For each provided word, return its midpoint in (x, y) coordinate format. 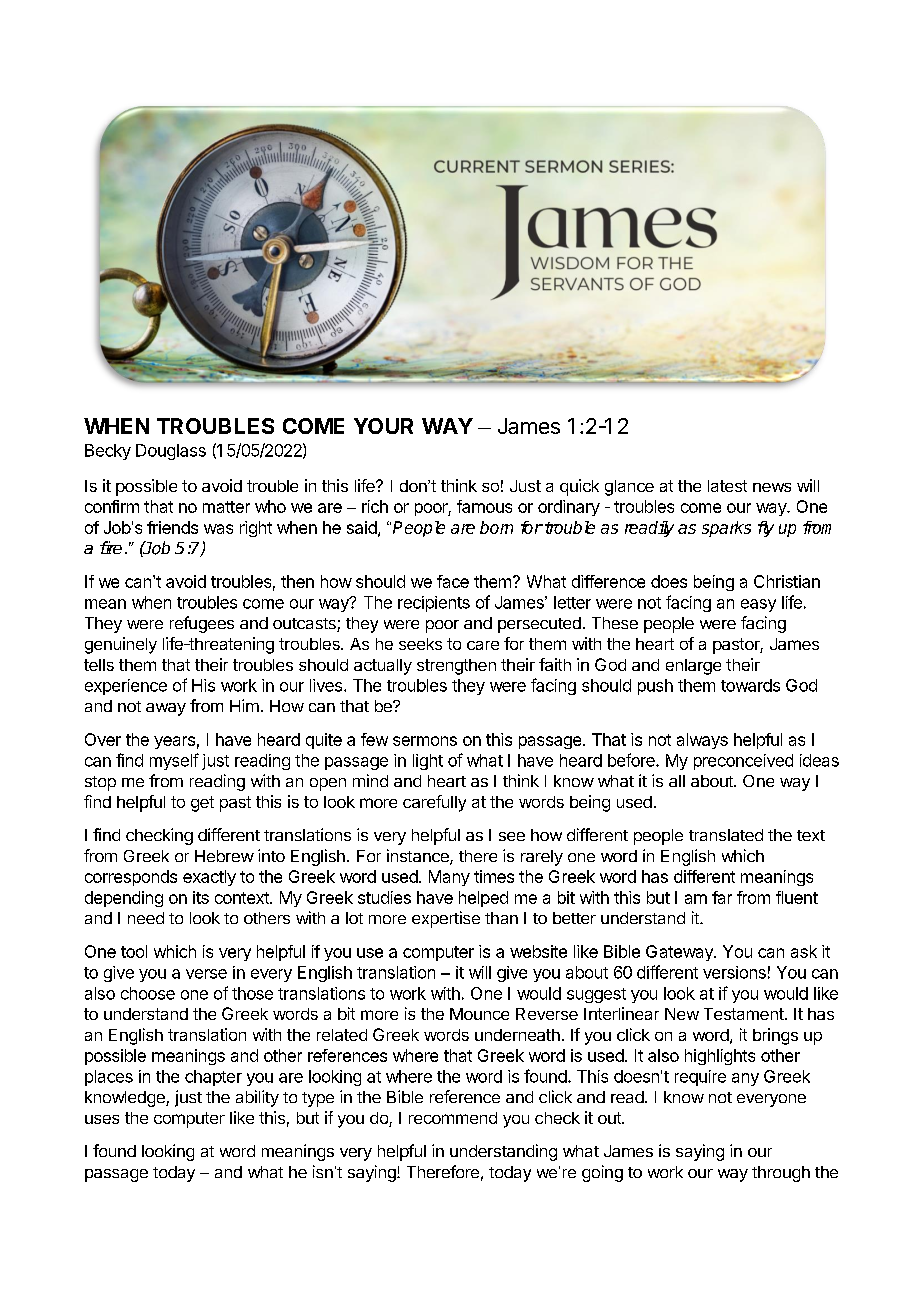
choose (148, 993)
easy (758, 605)
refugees (202, 624)
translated (726, 835)
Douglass (171, 452)
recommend (453, 1118)
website (538, 951)
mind (370, 780)
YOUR (383, 426)
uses (102, 1119)
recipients (434, 604)
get (202, 804)
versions (734, 972)
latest (727, 486)
